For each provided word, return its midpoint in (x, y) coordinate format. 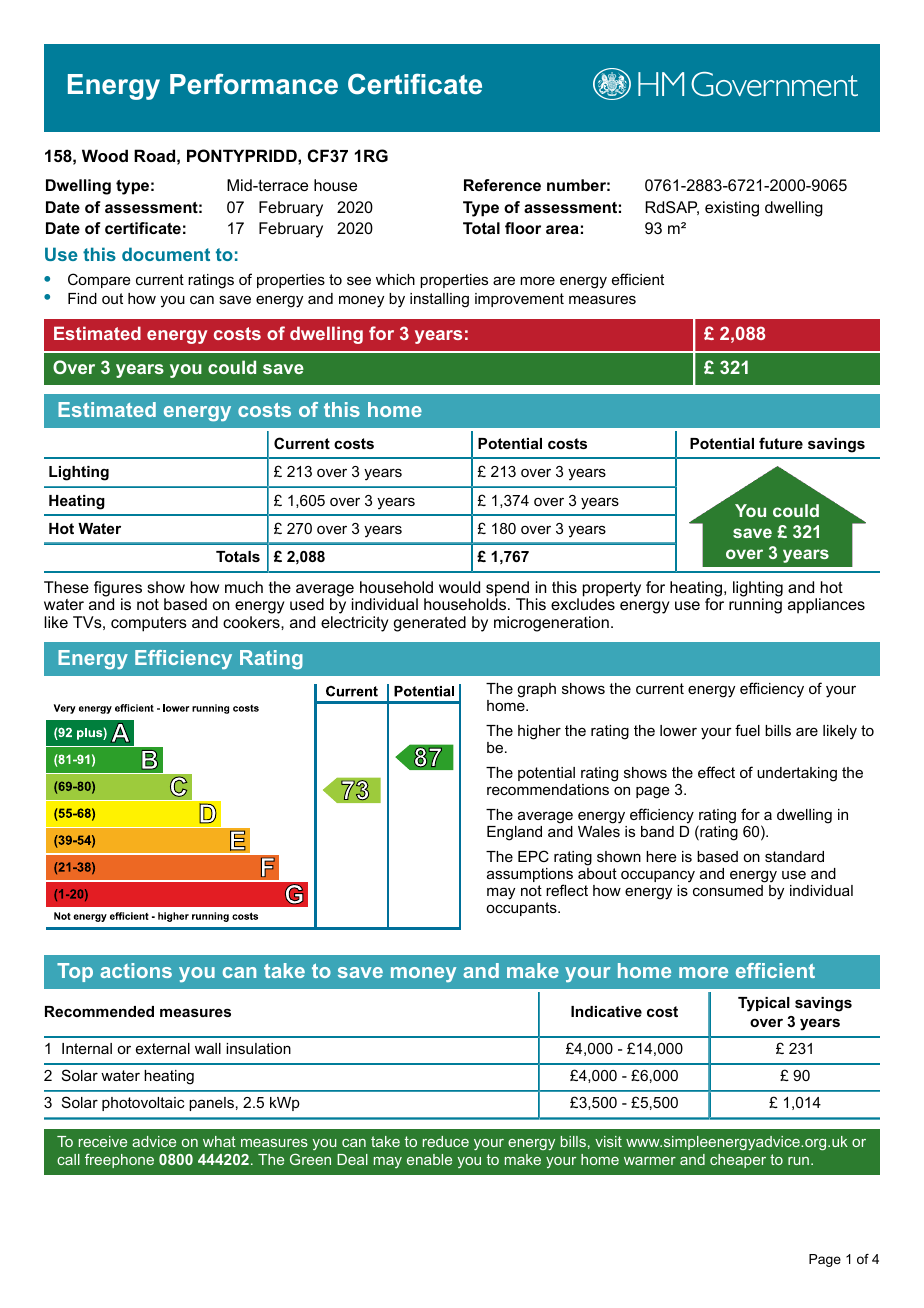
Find (82, 298)
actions (136, 970)
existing (732, 209)
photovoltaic (143, 1104)
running (755, 606)
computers (149, 624)
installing (439, 300)
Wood (105, 155)
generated (430, 624)
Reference (502, 185)
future (781, 443)
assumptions (530, 876)
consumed (729, 889)
